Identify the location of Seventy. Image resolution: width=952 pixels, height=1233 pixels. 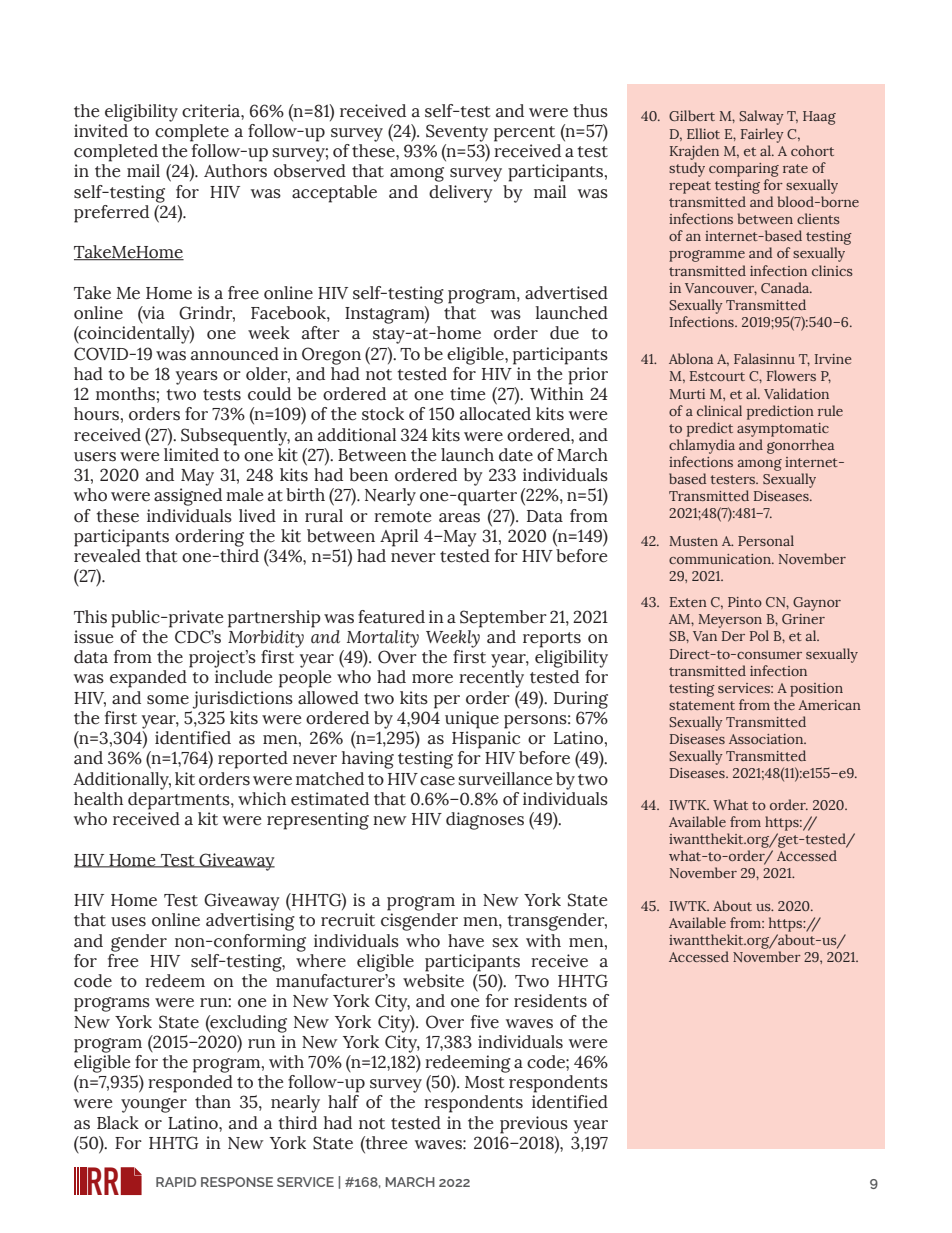
(457, 133).
